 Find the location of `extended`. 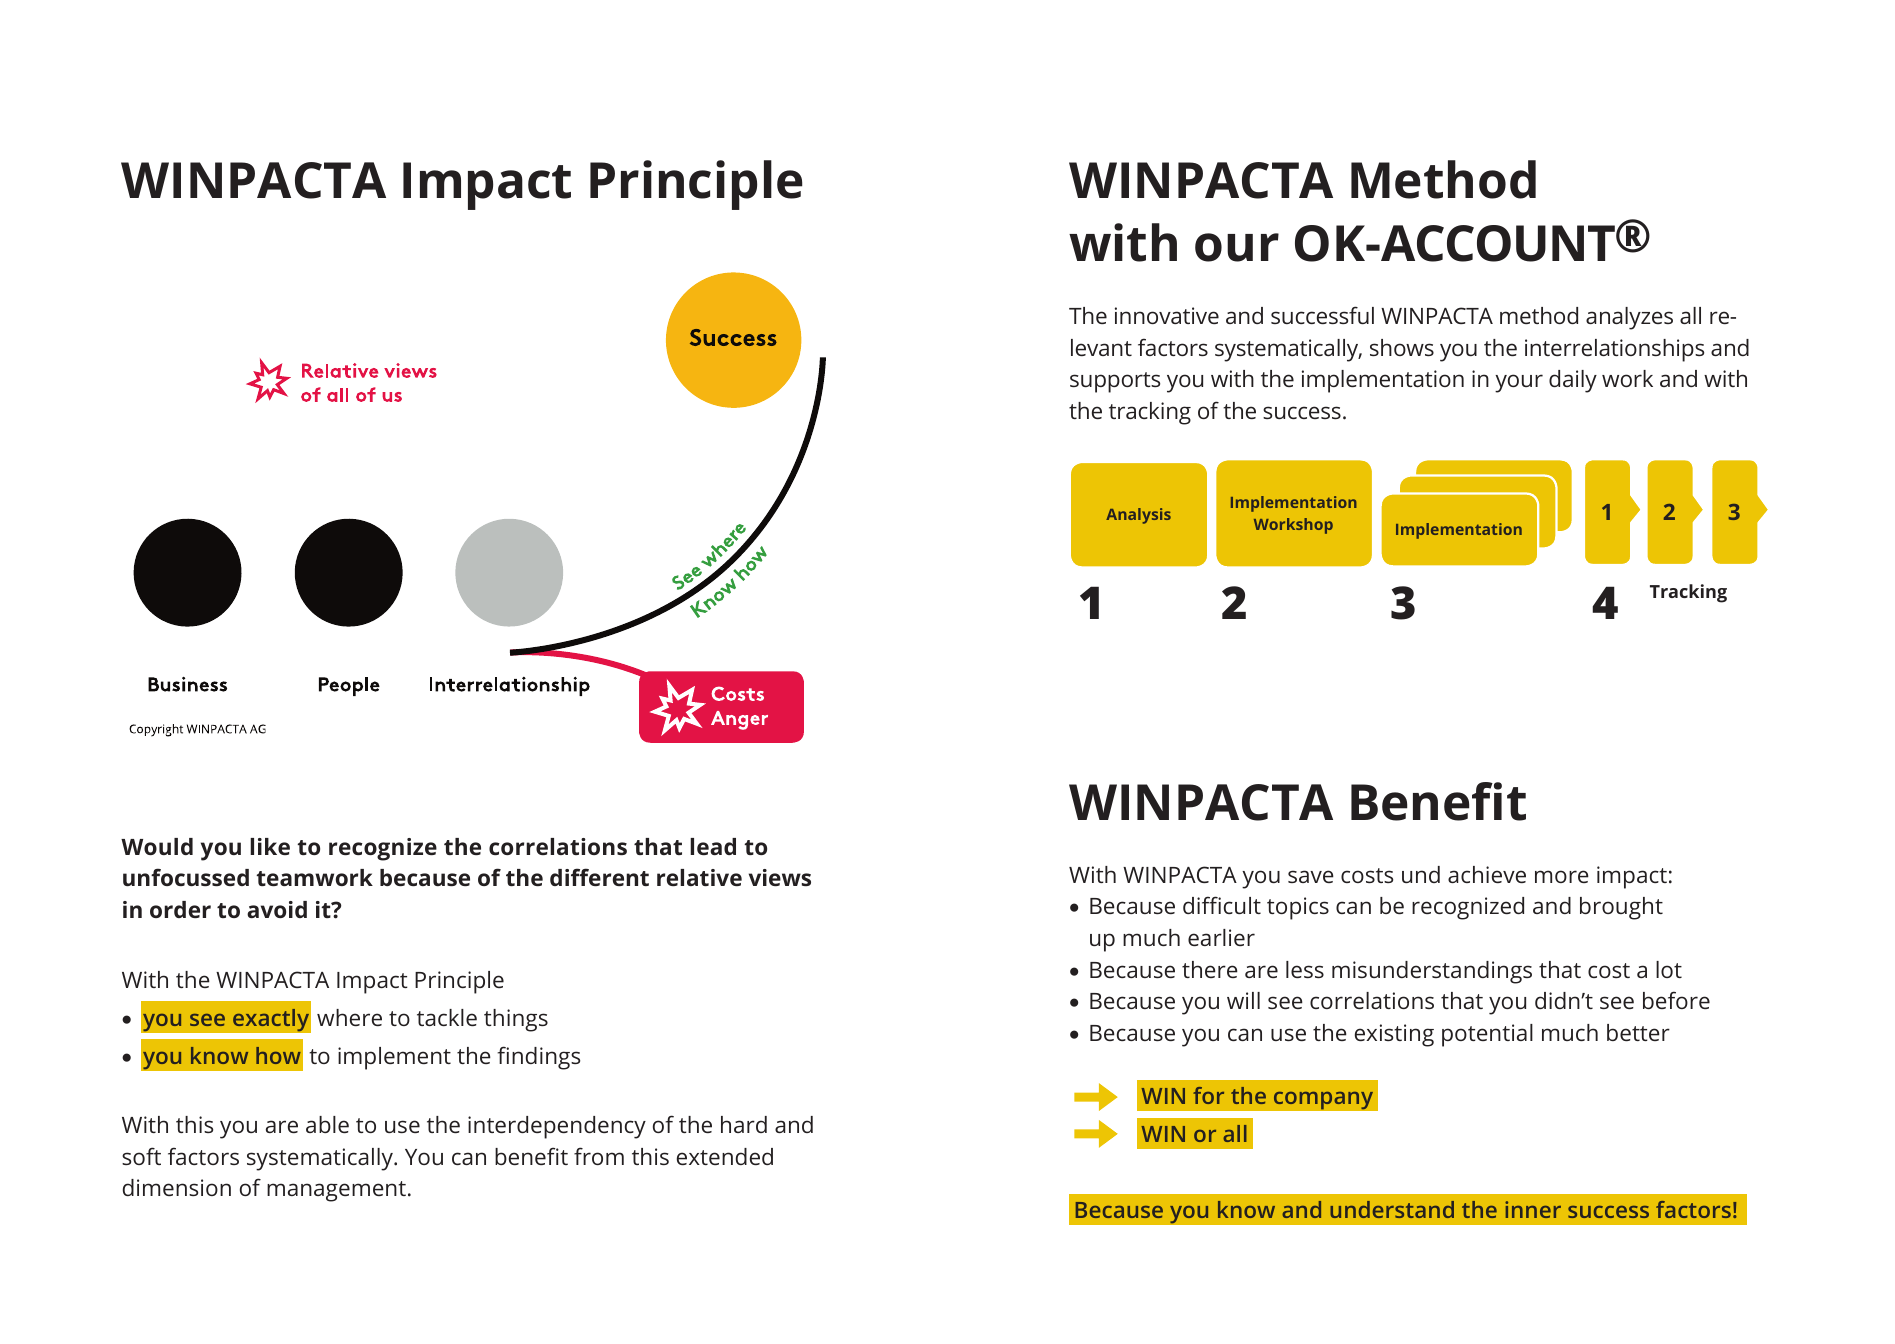

extended is located at coordinates (725, 1156).
